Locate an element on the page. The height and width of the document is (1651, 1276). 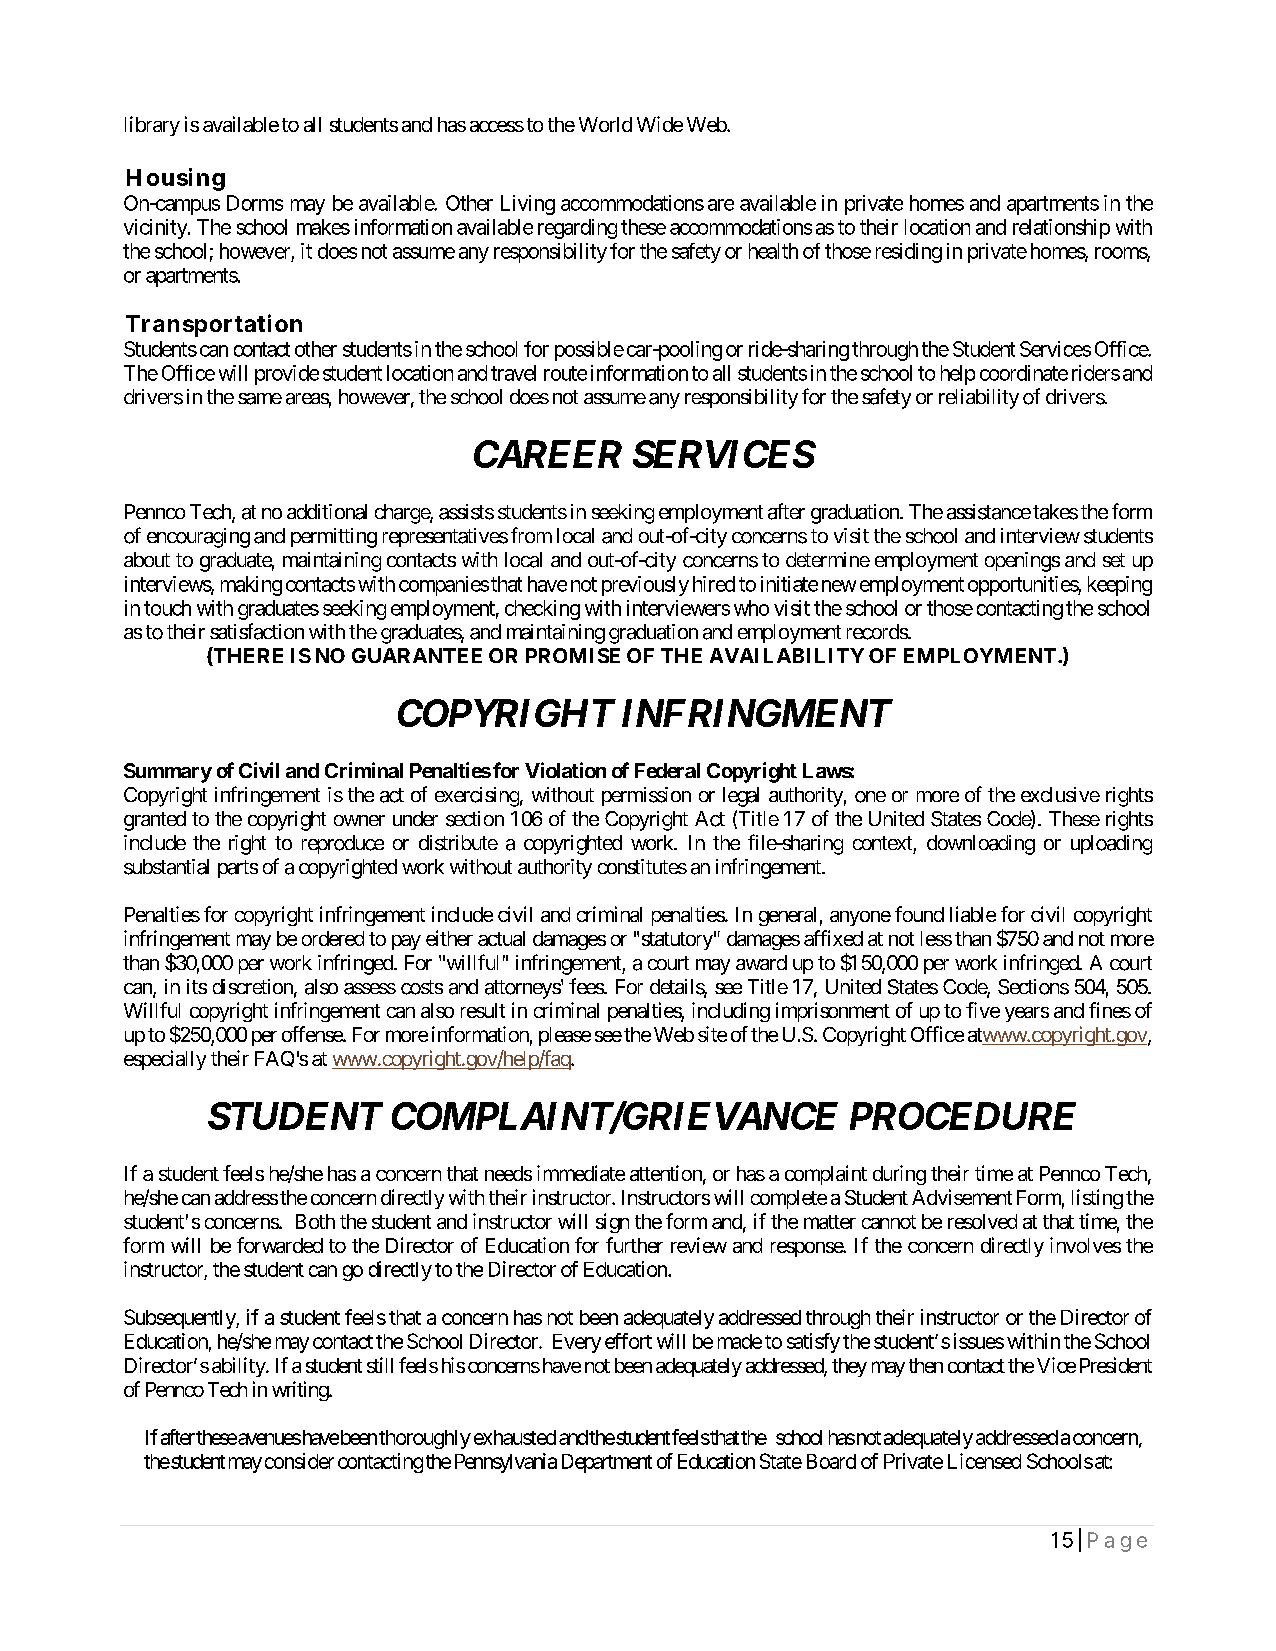
PROCEDURE is located at coordinates (963, 1116).
